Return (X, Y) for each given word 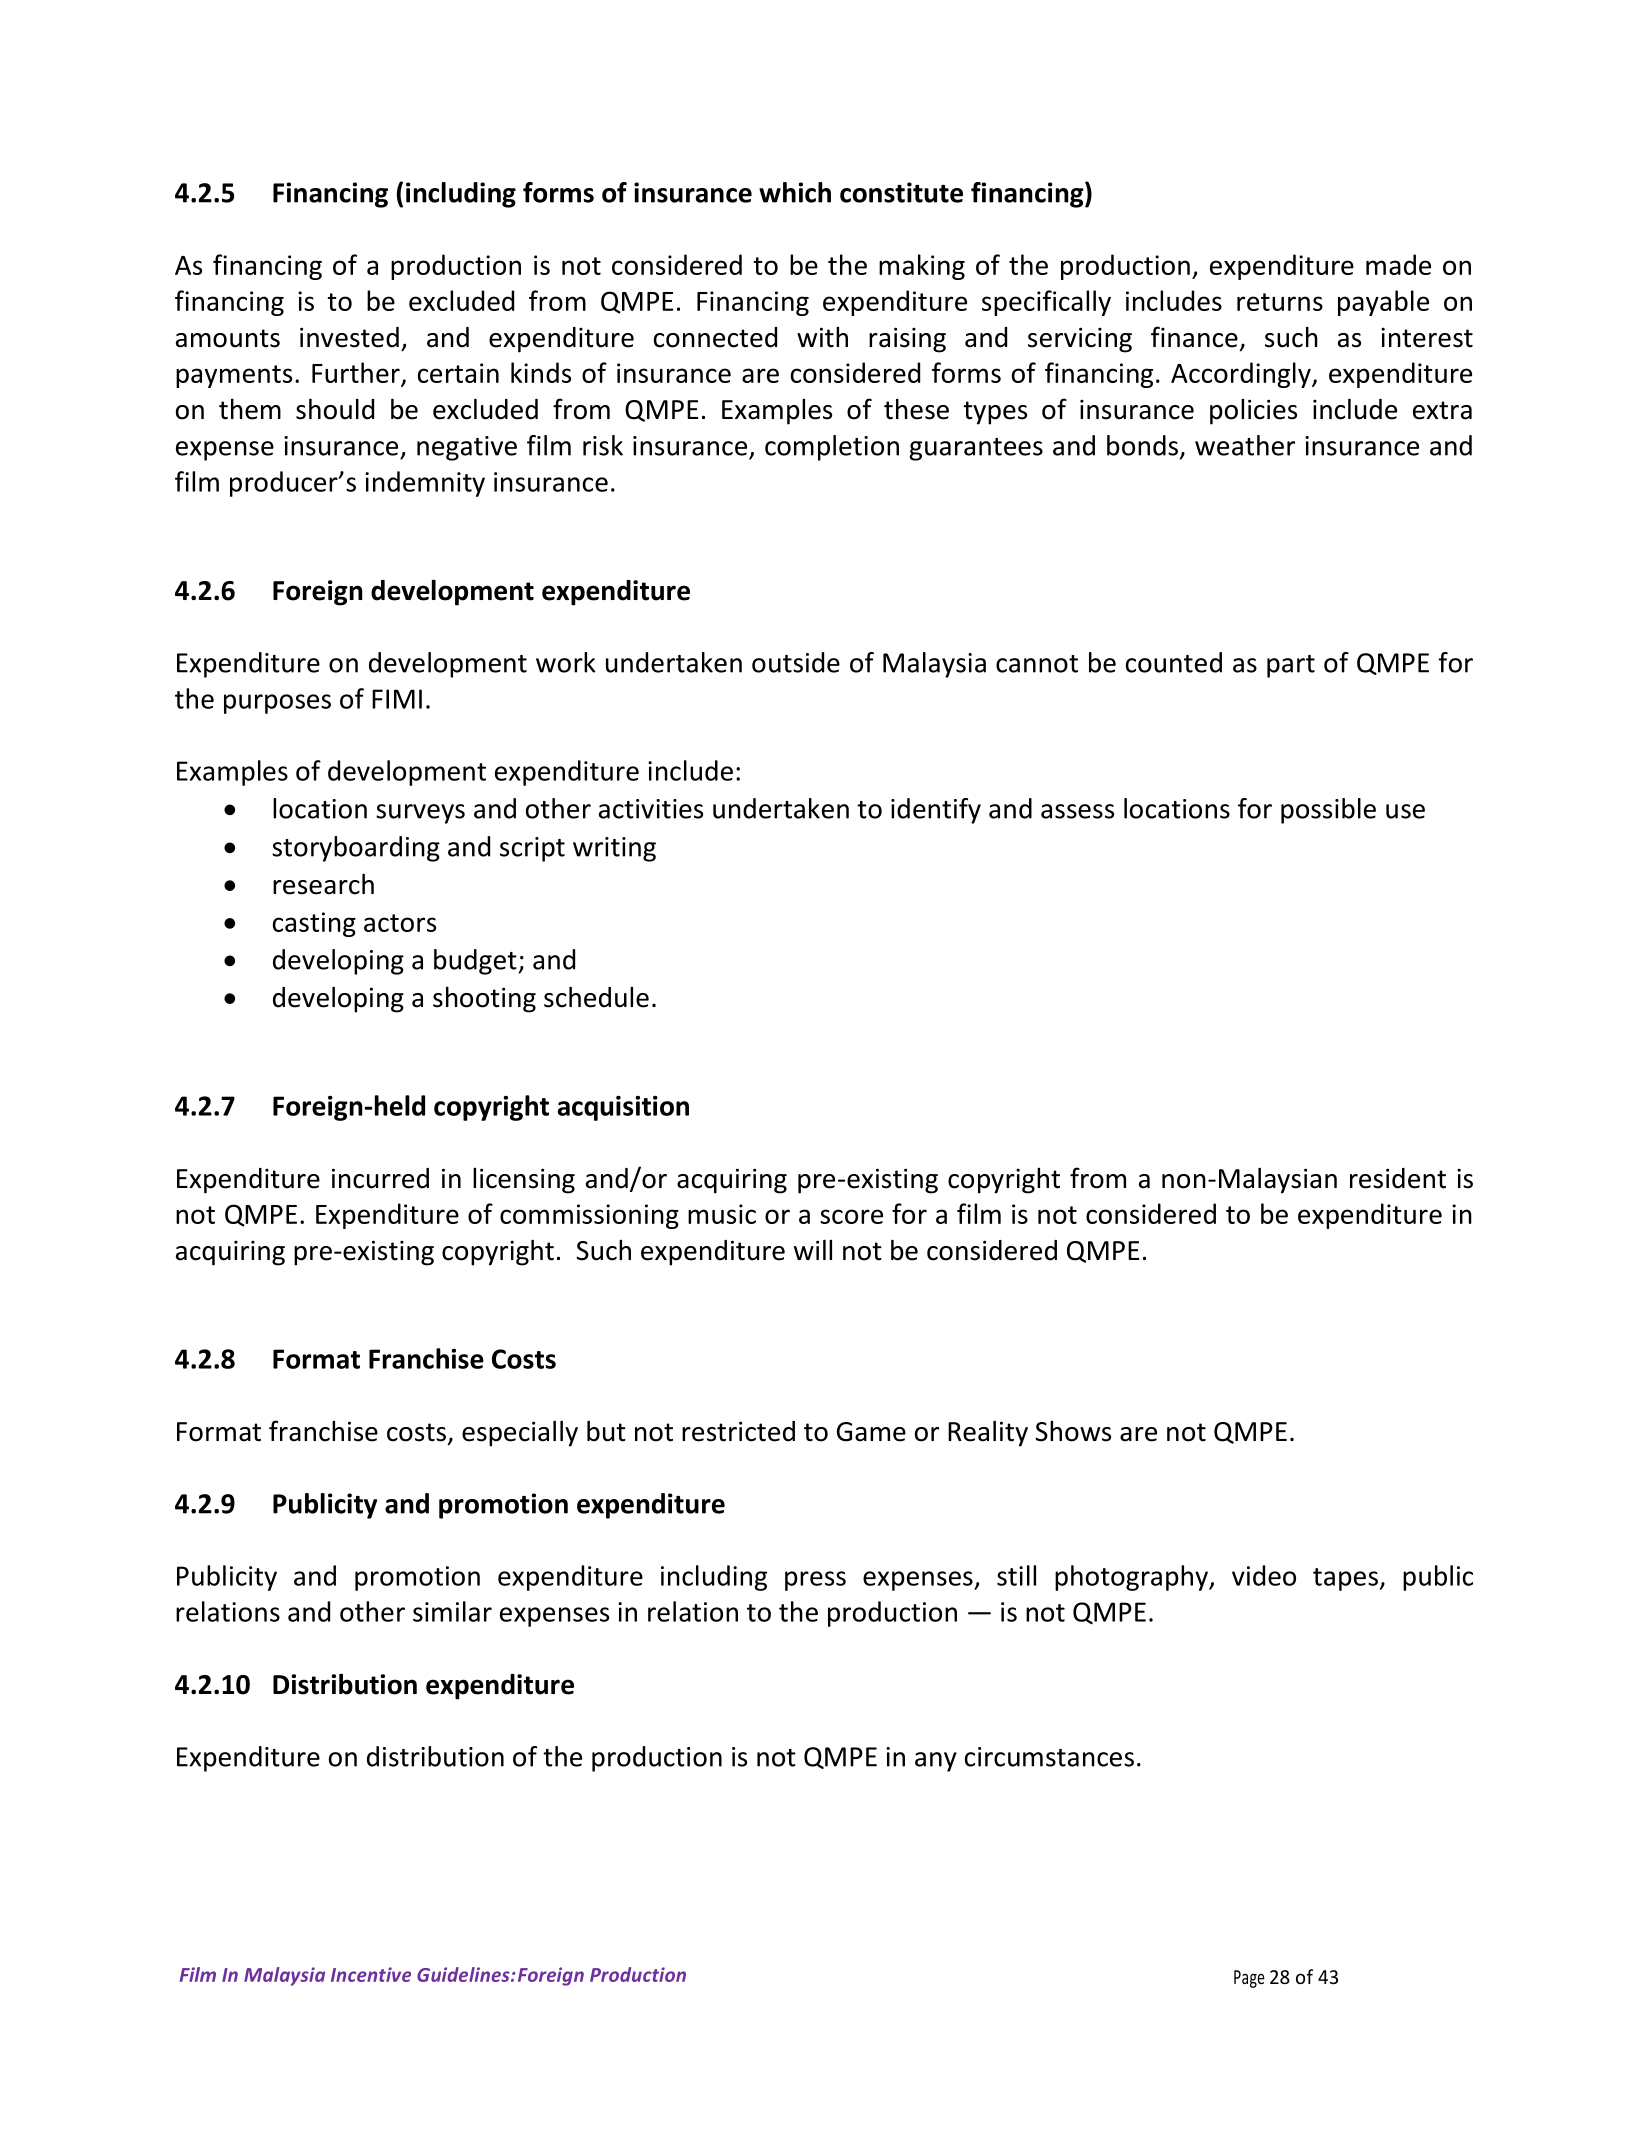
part (1291, 666)
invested (349, 337)
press (815, 1581)
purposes (277, 704)
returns (1280, 302)
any (936, 1762)
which (795, 192)
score (851, 1216)
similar (452, 1611)
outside (796, 662)
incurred (380, 1178)
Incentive (371, 1974)
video (1264, 1575)
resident (1398, 1178)
